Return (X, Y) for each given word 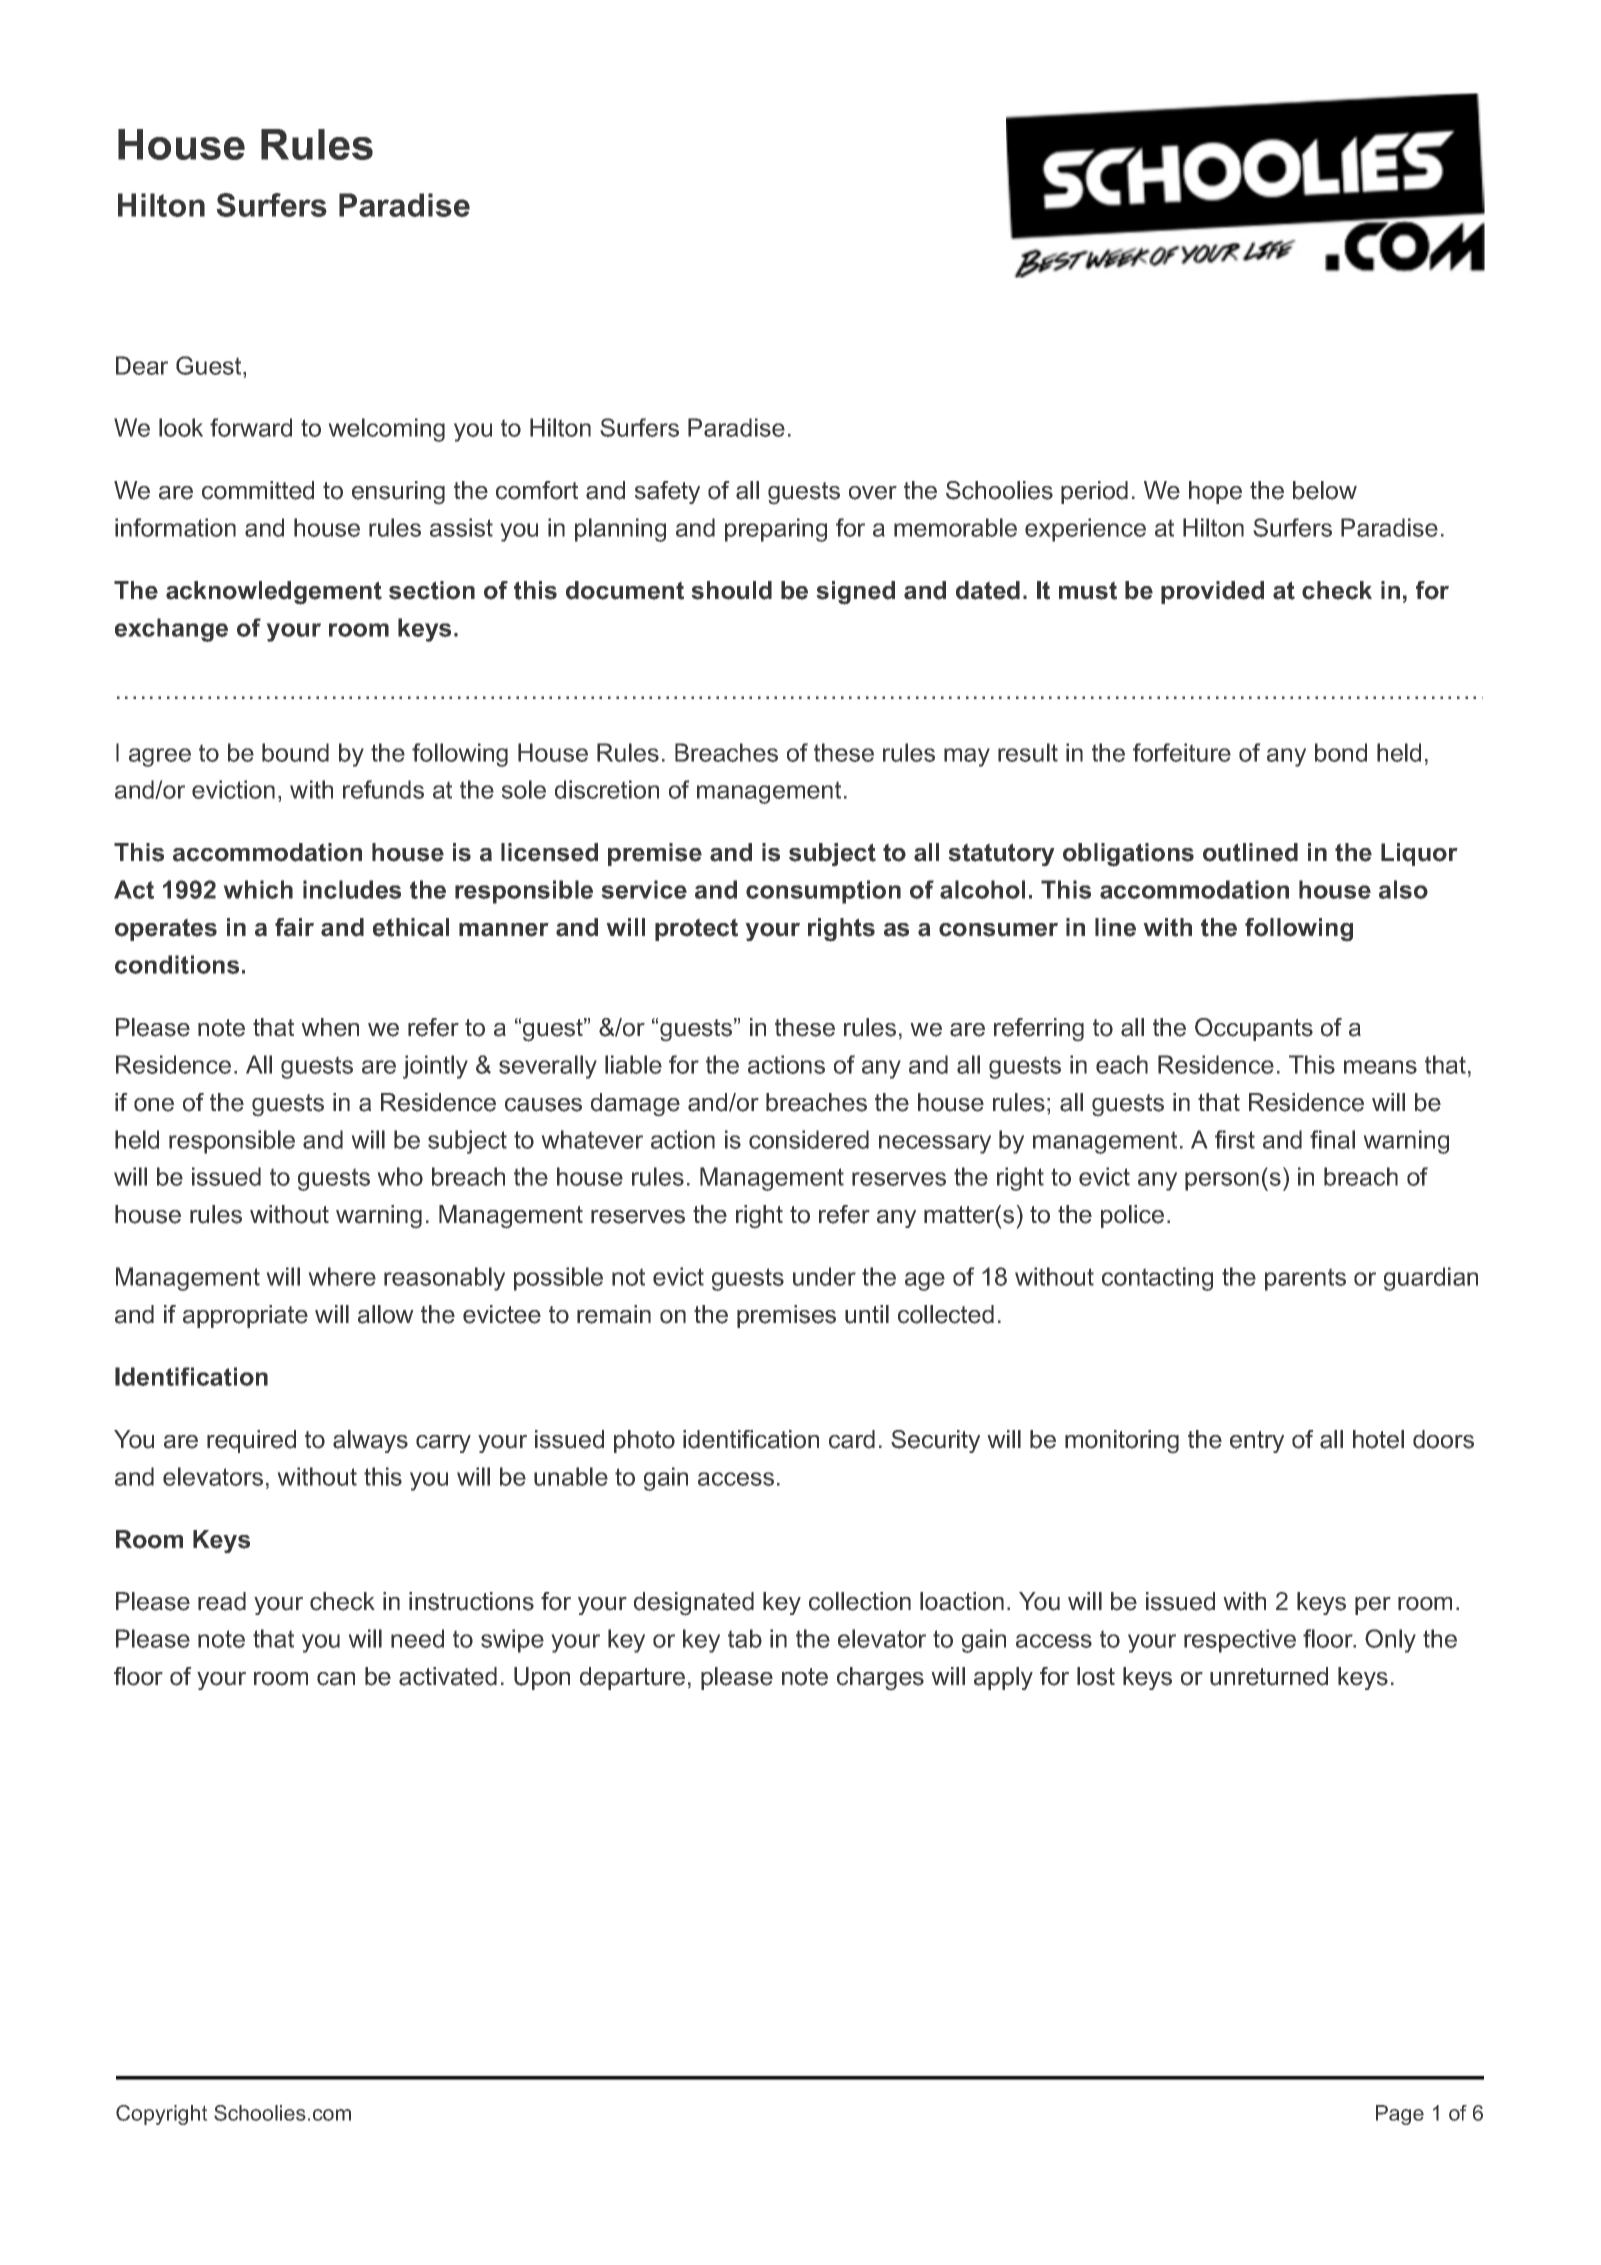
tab (745, 1638)
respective (1240, 1641)
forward (251, 427)
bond (1341, 752)
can (336, 1679)
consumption (823, 892)
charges (880, 1679)
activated (448, 1676)
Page (1400, 2115)
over (873, 493)
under (824, 1276)
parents (1305, 1279)
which (258, 889)
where (342, 1276)
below (1325, 490)
